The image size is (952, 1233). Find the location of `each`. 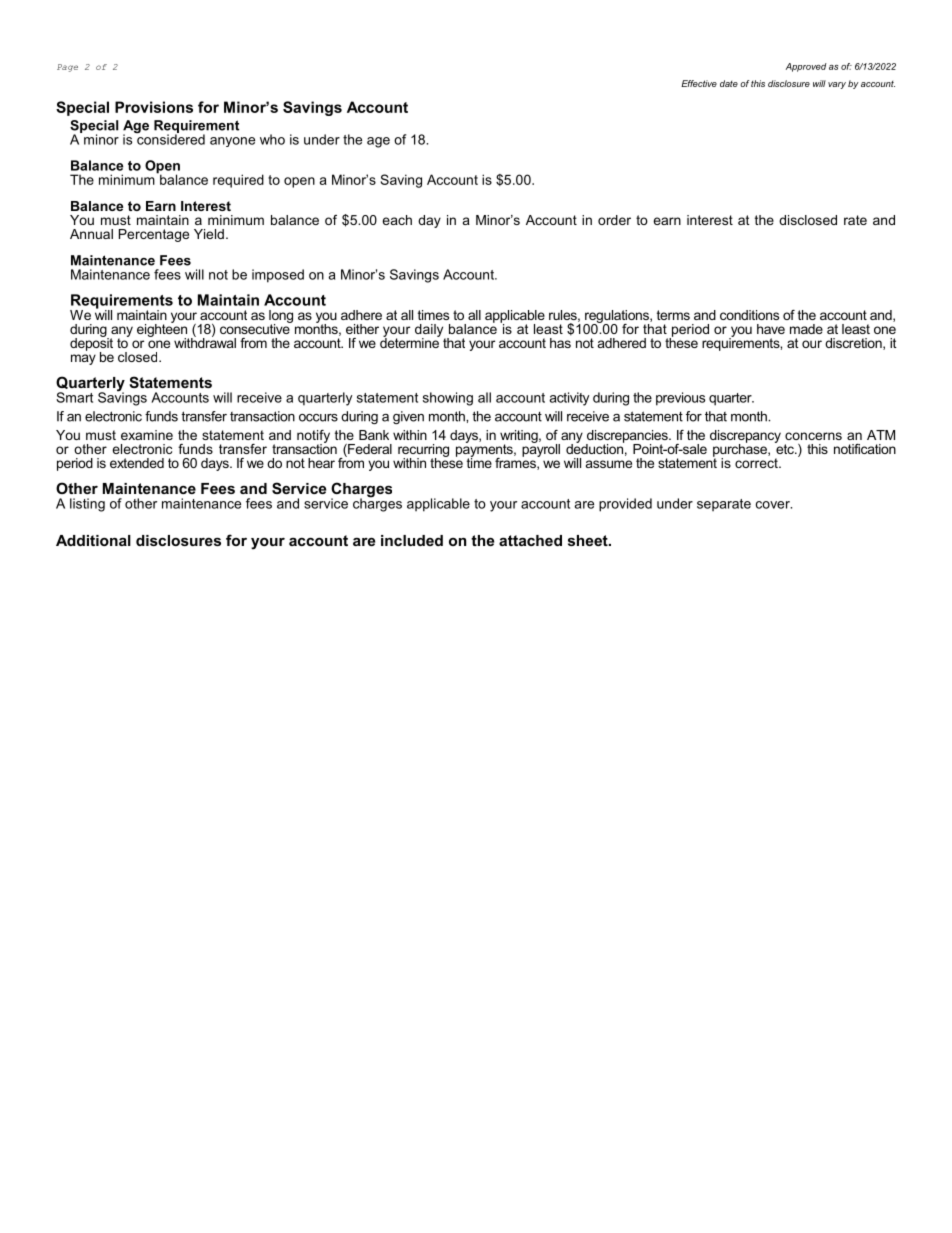

each is located at coordinates (397, 220).
